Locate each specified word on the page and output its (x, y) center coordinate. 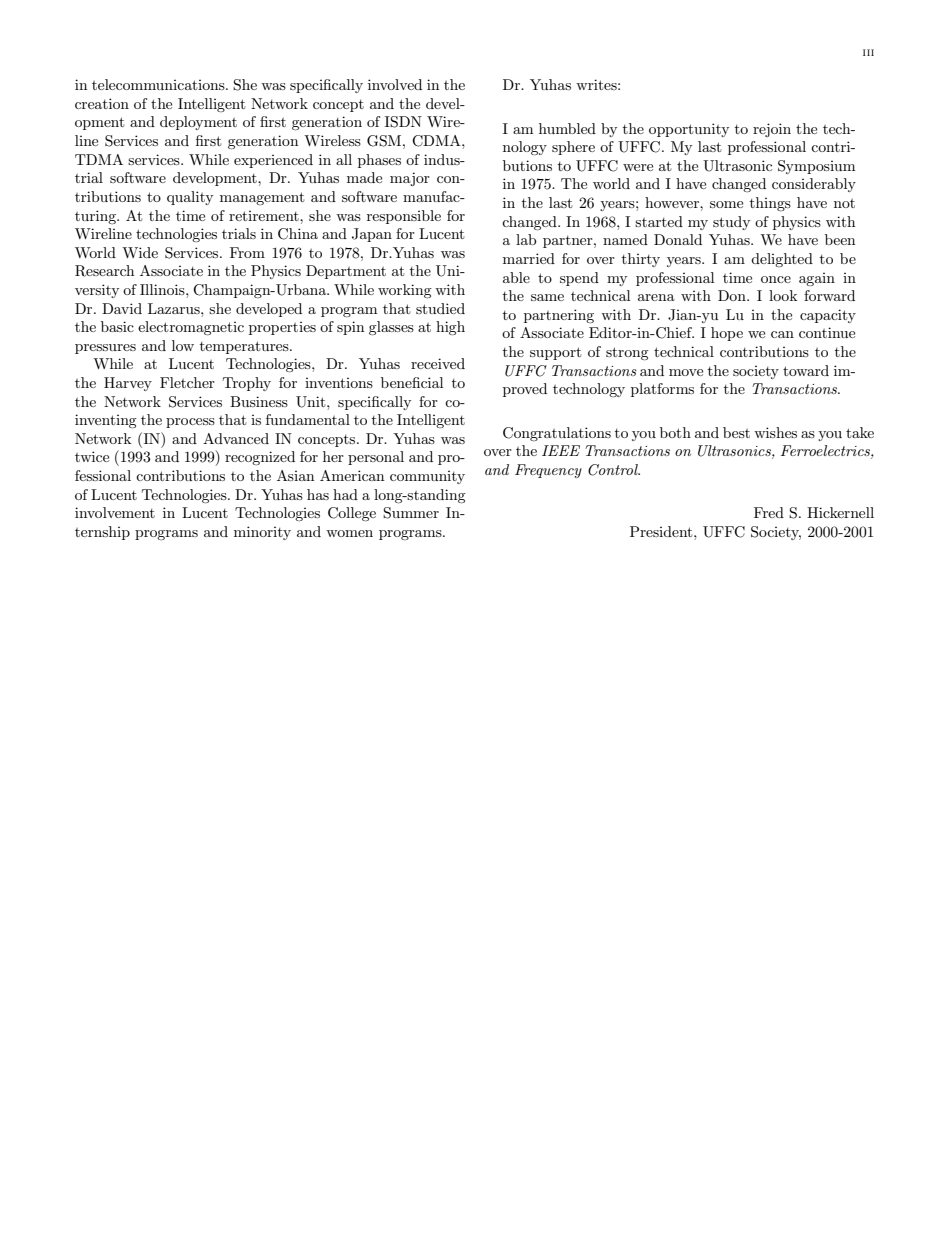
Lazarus (175, 308)
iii (868, 52)
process (190, 423)
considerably (814, 185)
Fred (769, 512)
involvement (115, 512)
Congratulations (557, 434)
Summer (411, 513)
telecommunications (159, 84)
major (410, 179)
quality (190, 198)
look (783, 295)
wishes (775, 432)
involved (395, 84)
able (516, 277)
